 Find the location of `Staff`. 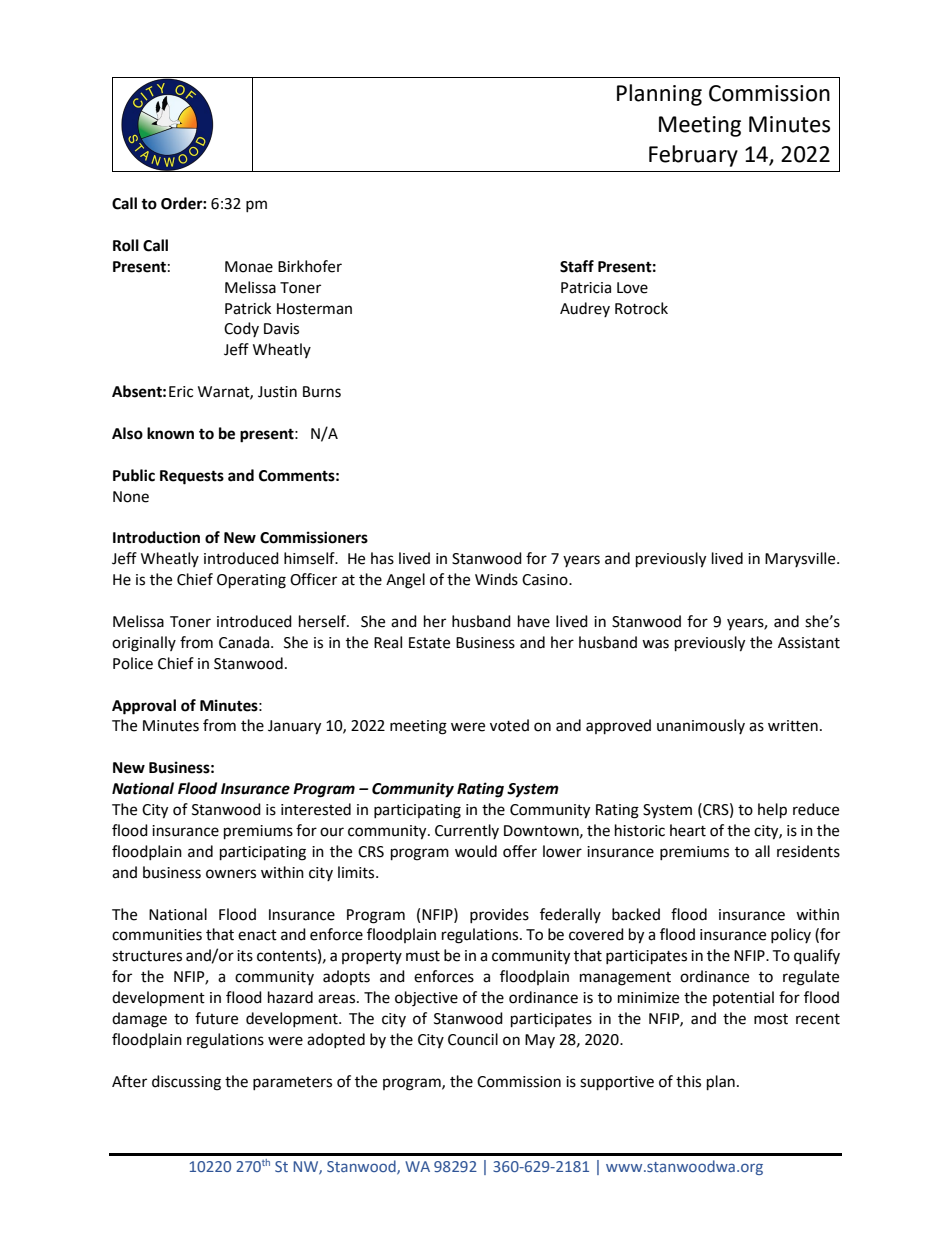

Staff is located at coordinates (577, 266).
